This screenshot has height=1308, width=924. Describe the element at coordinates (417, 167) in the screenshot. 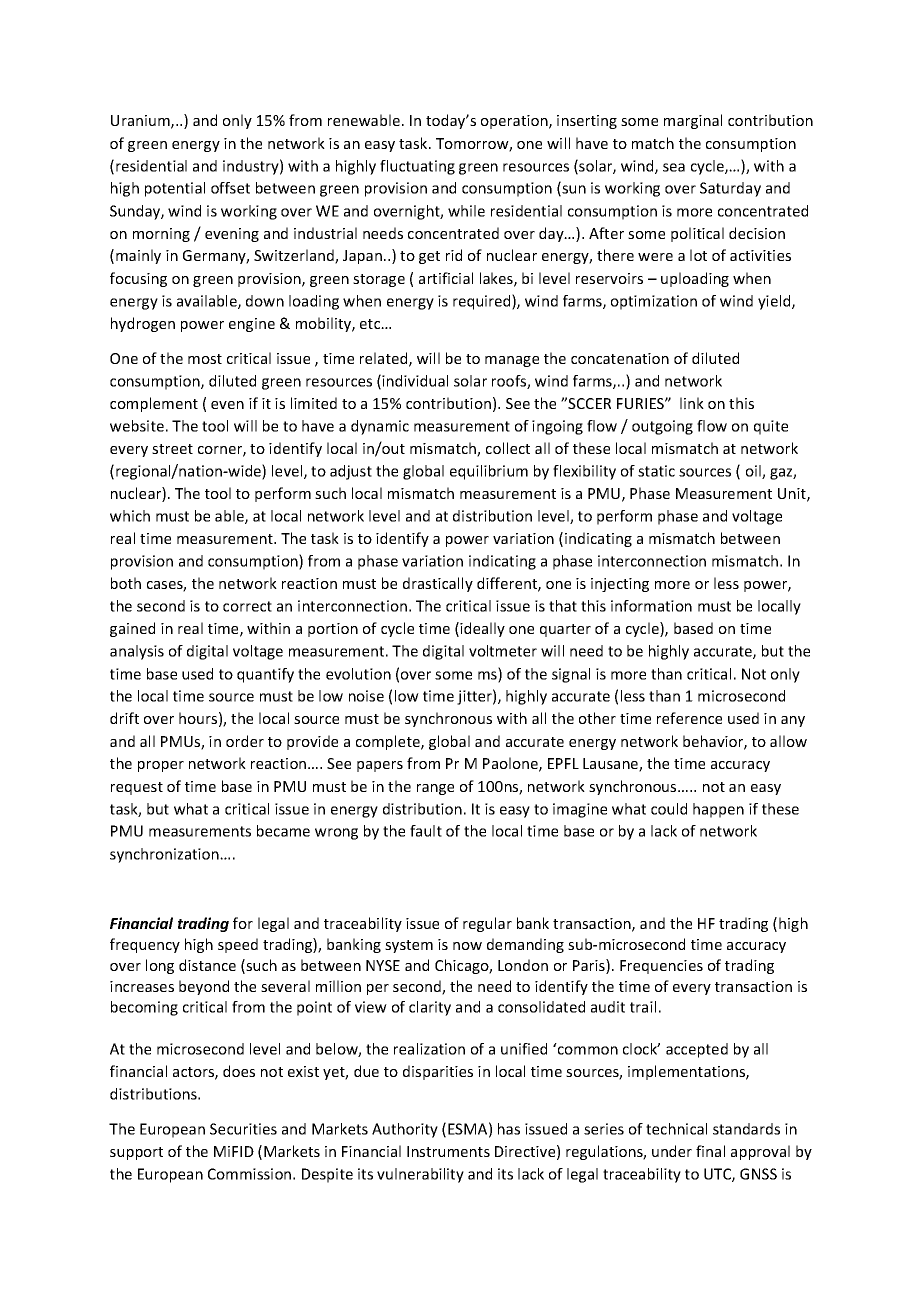

I see `fluctuating` at that location.
